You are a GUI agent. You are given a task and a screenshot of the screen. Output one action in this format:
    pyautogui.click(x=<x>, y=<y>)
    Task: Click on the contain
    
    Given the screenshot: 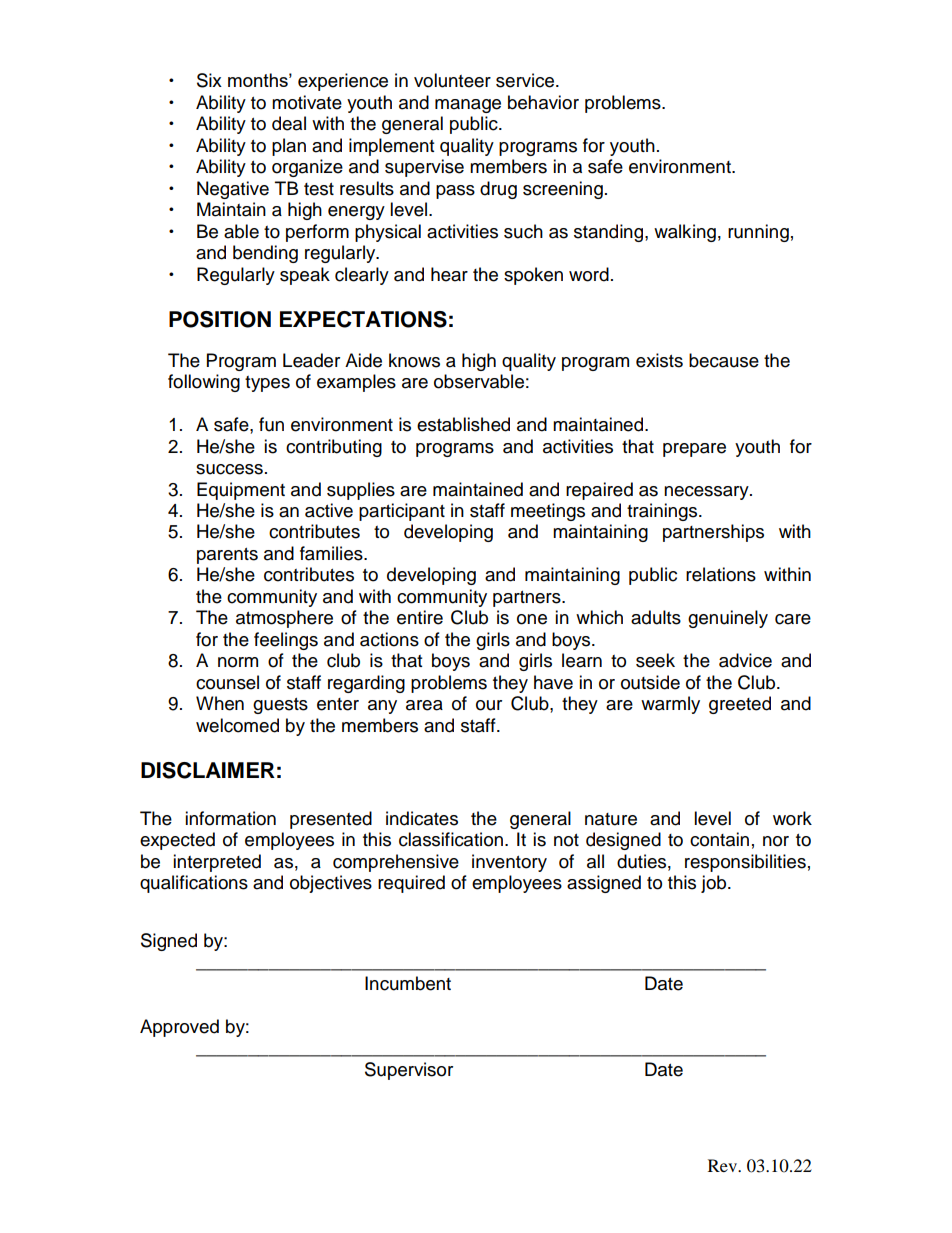 What is the action you would take?
    pyautogui.click(x=719, y=839)
